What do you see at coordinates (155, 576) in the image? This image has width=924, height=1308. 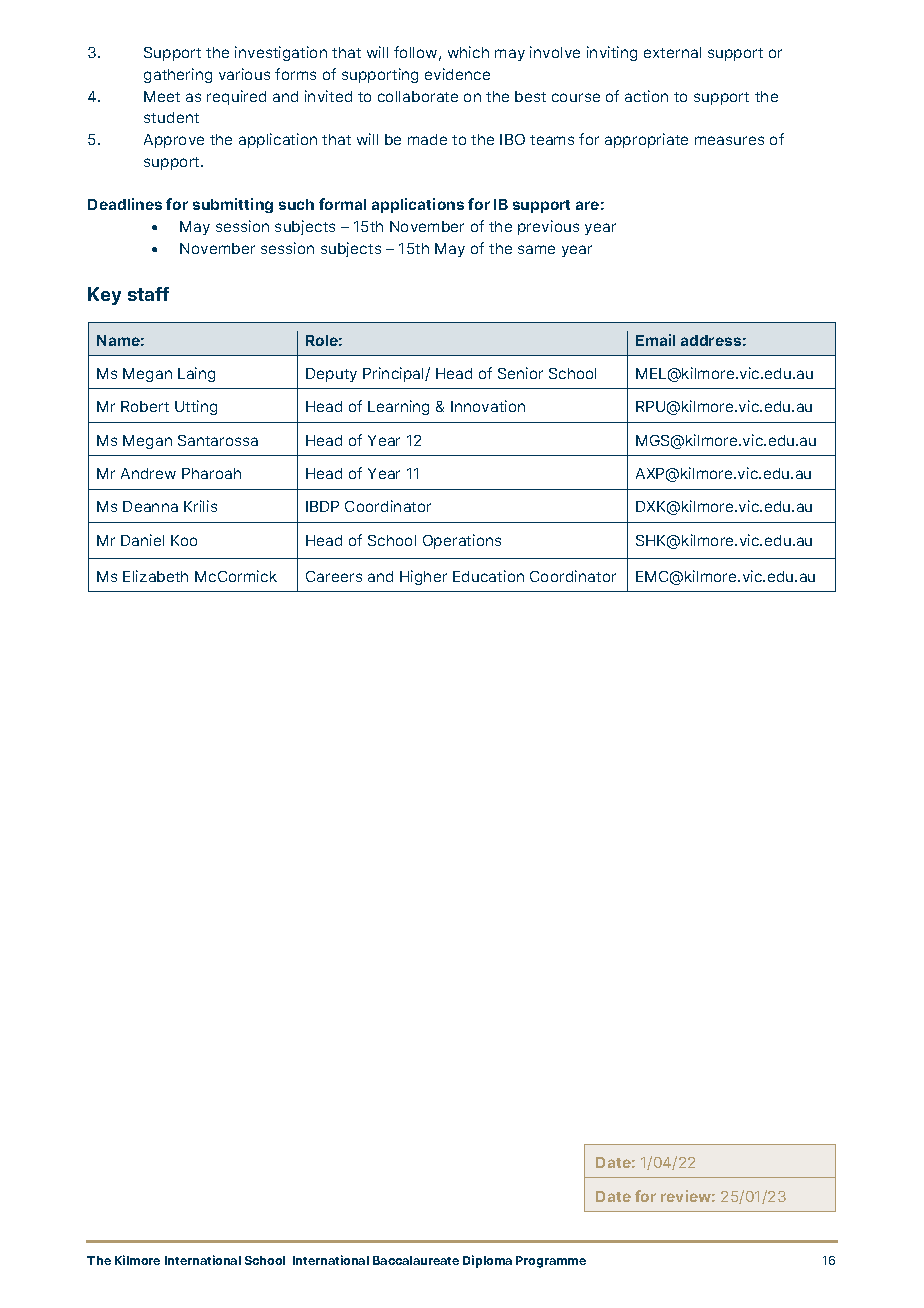 I see `Elizabeth` at bounding box center [155, 576].
